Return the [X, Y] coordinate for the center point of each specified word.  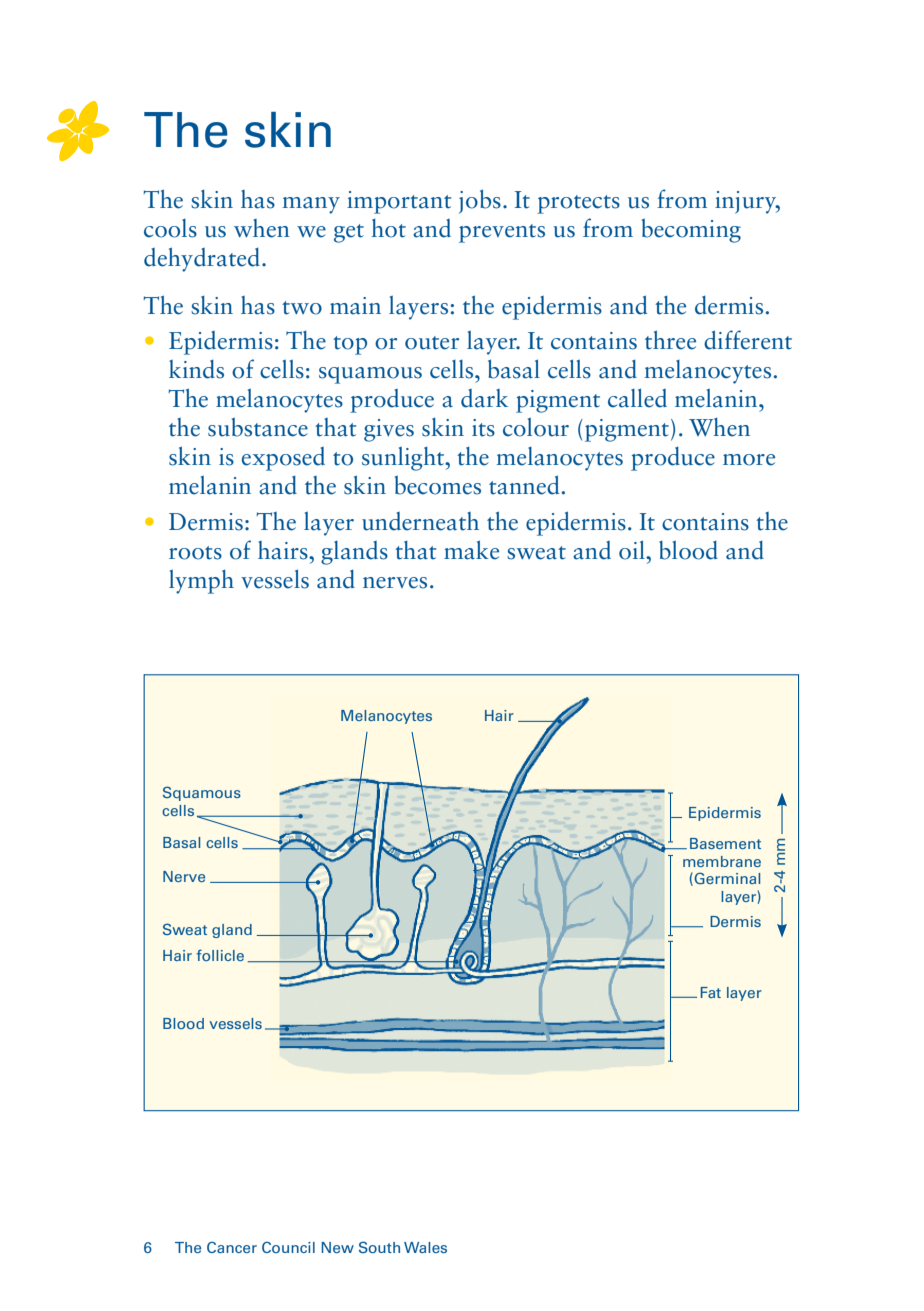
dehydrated [203, 259]
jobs [480, 201]
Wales [425, 1247]
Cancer [232, 1247]
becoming [691, 231]
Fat [711, 992]
